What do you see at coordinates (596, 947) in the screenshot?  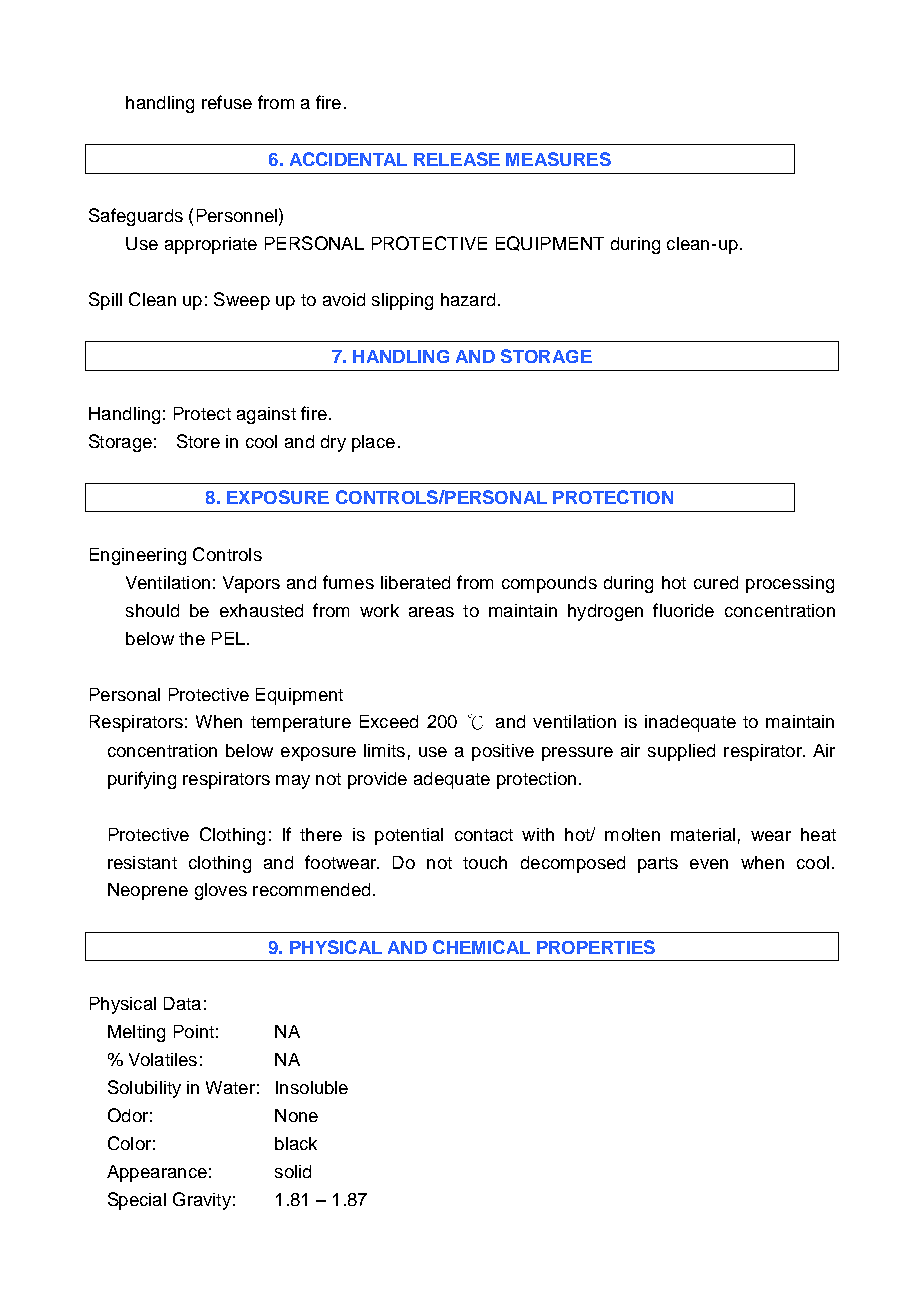 I see `PROPERTIES` at bounding box center [596, 947].
